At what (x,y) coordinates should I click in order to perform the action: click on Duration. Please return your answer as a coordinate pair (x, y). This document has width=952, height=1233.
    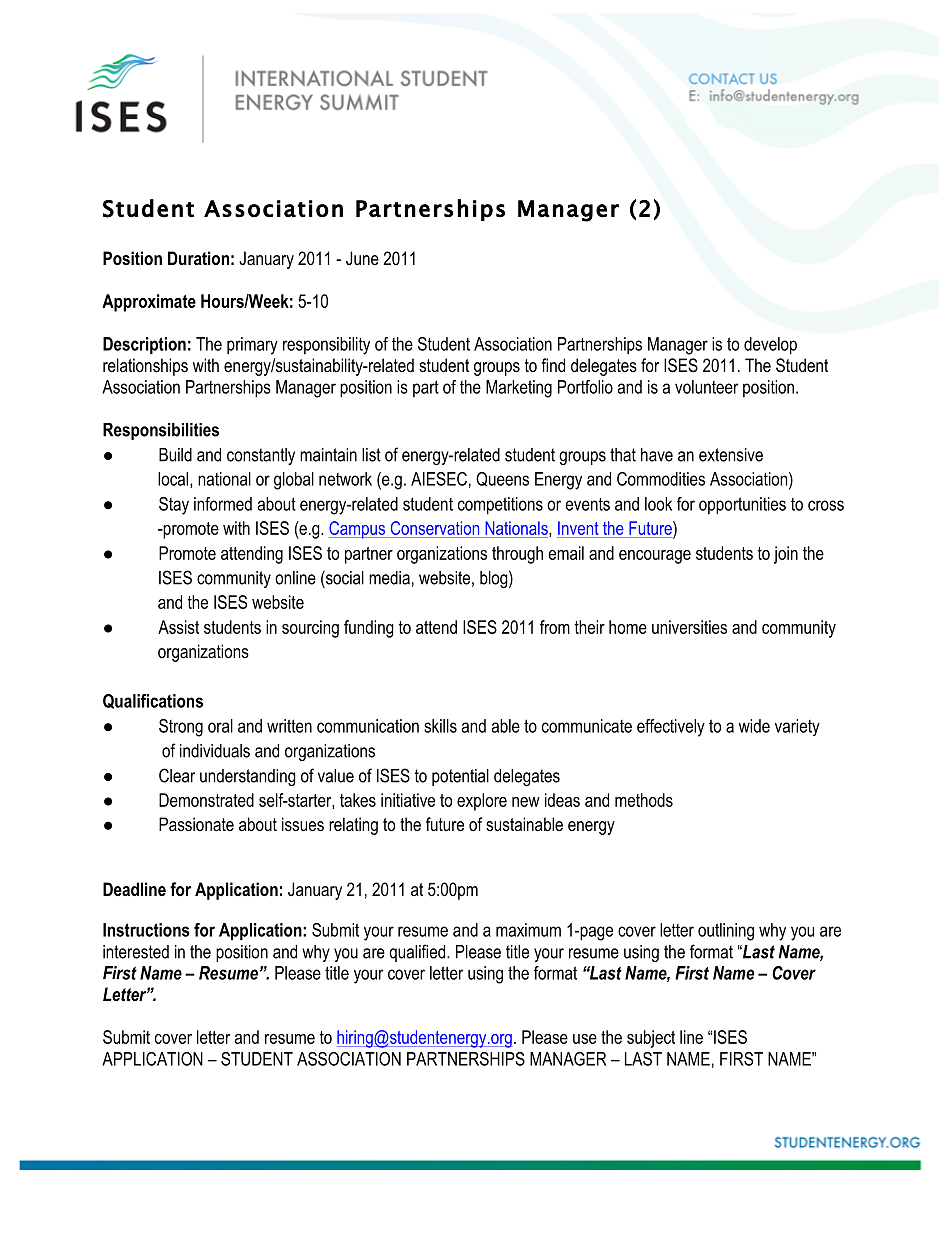
    Looking at the image, I should click on (198, 258).
